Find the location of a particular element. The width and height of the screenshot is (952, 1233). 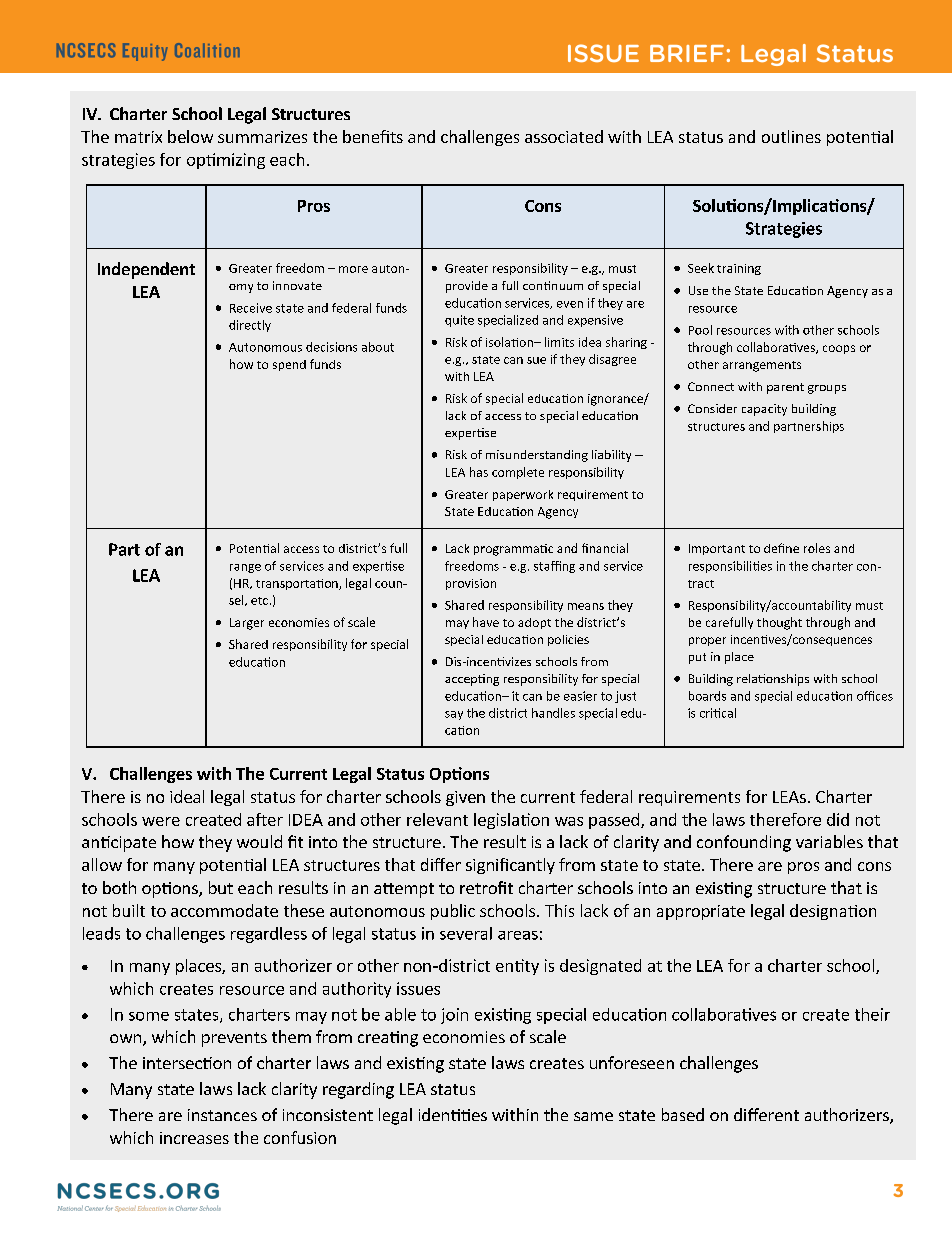

Larger is located at coordinates (247, 624).
